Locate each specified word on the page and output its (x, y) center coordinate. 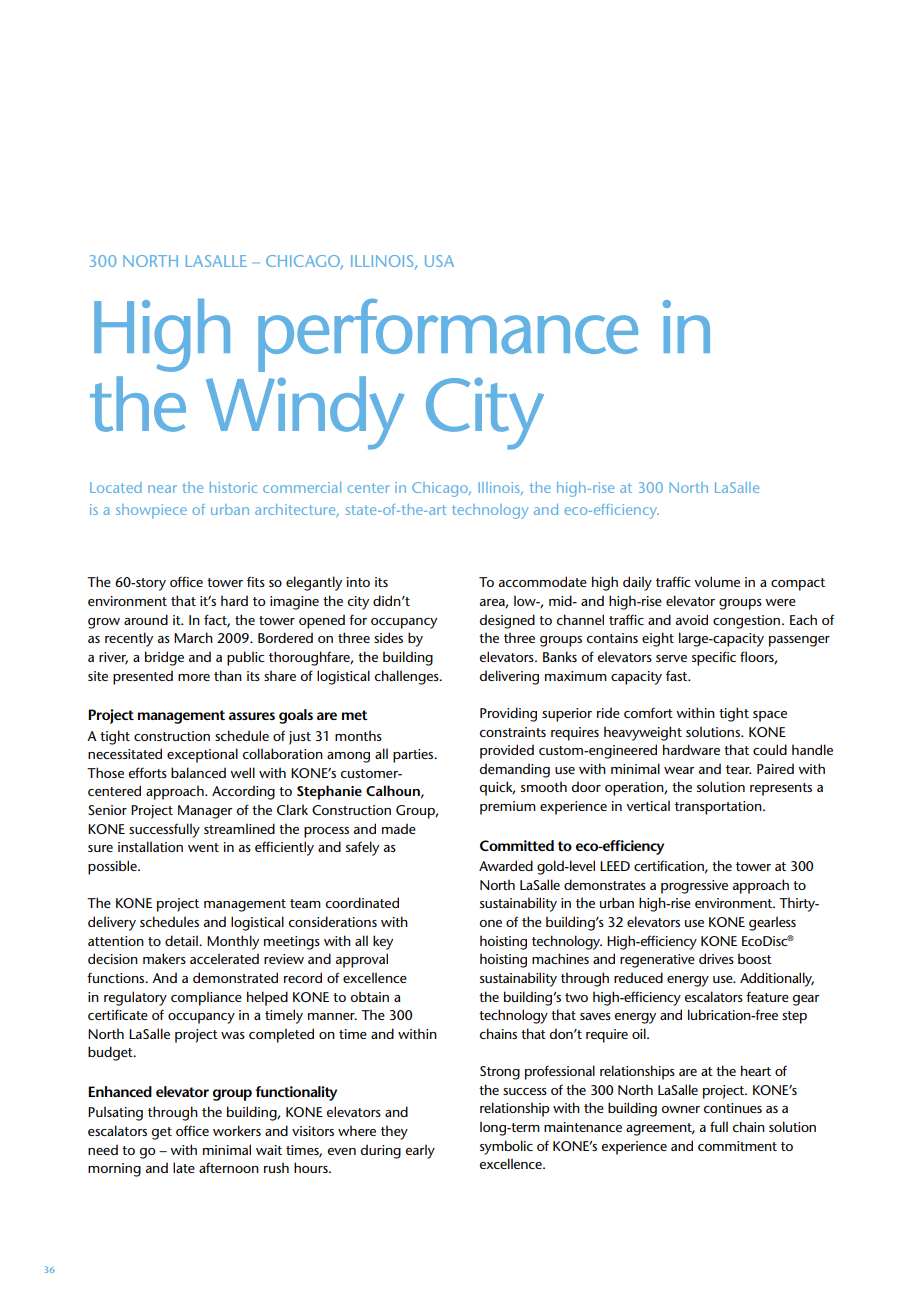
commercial (302, 487)
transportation (719, 808)
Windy (305, 413)
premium (508, 808)
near (162, 489)
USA (439, 261)
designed (507, 621)
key (383, 942)
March (193, 637)
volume (717, 581)
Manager (205, 812)
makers (164, 958)
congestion (748, 622)
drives (716, 958)
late (184, 1167)
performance (448, 335)
